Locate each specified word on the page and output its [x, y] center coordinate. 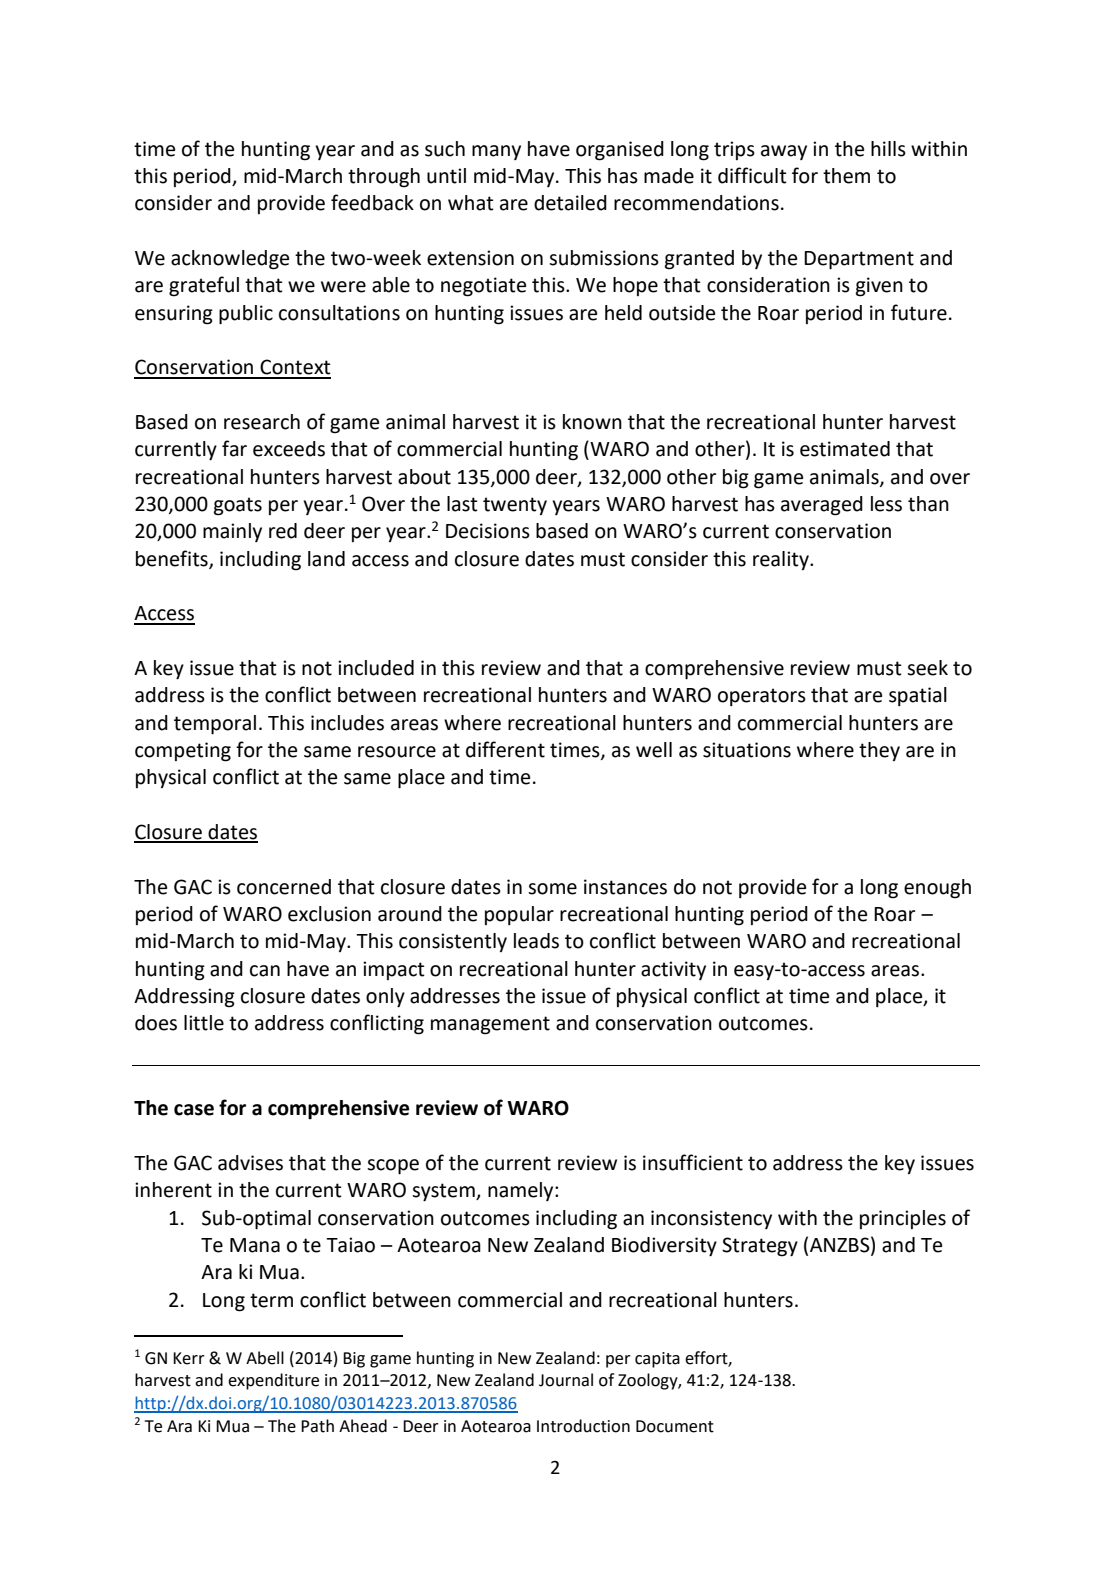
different [505, 749]
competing [183, 752]
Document [675, 1426]
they [879, 751]
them [846, 176]
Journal [566, 1380]
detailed [570, 203]
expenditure [273, 1381]
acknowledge [230, 260]
